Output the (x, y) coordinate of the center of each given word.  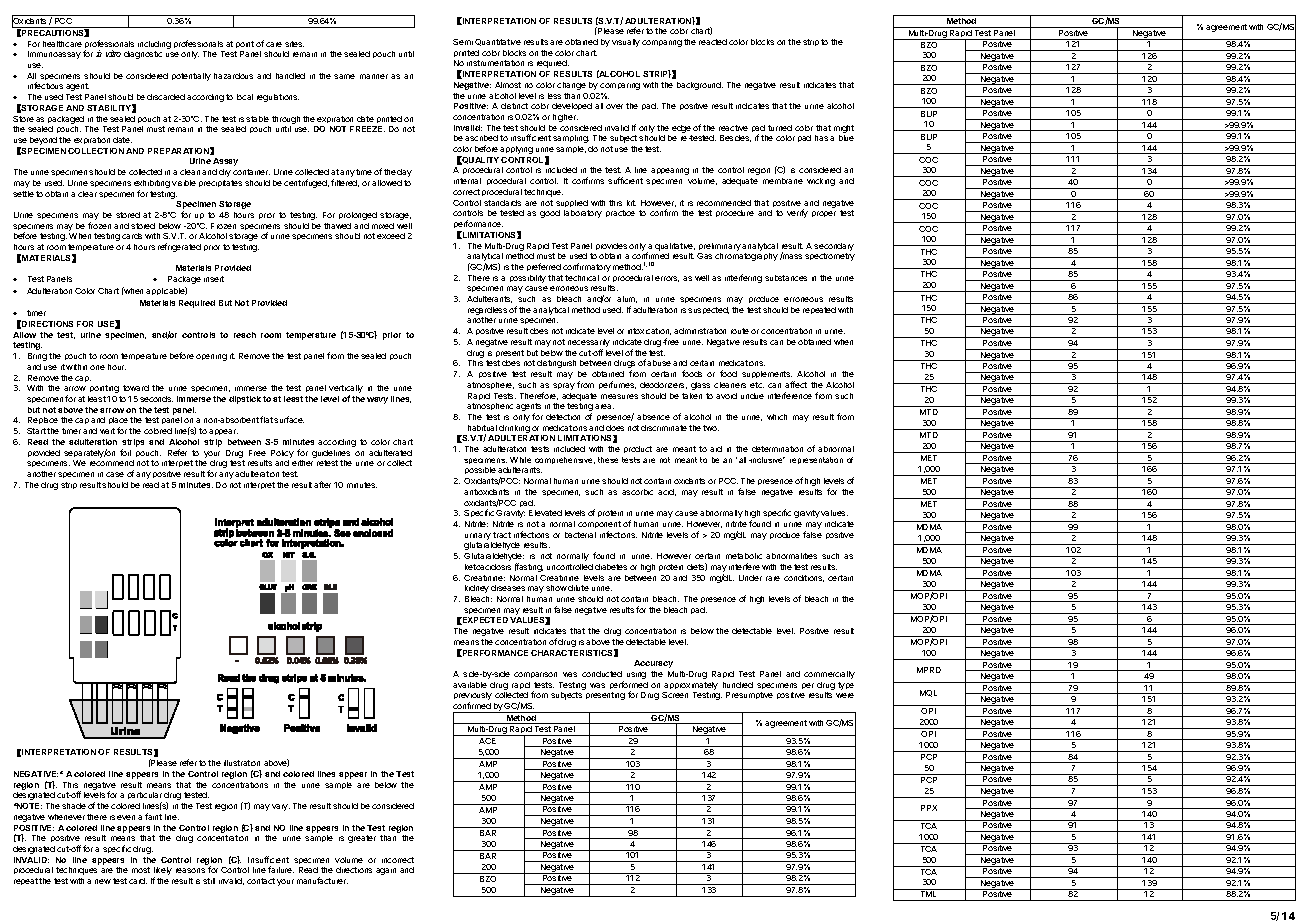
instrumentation (495, 63)
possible (480, 470)
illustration (242, 763)
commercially (829, 675)
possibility (528, 279)
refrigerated (179, 247)
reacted (713, 42)
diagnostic (143, 55)
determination (777, 449)
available (470, 685)
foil (125, 452)
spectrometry (830, 257)
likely (163, 872)
